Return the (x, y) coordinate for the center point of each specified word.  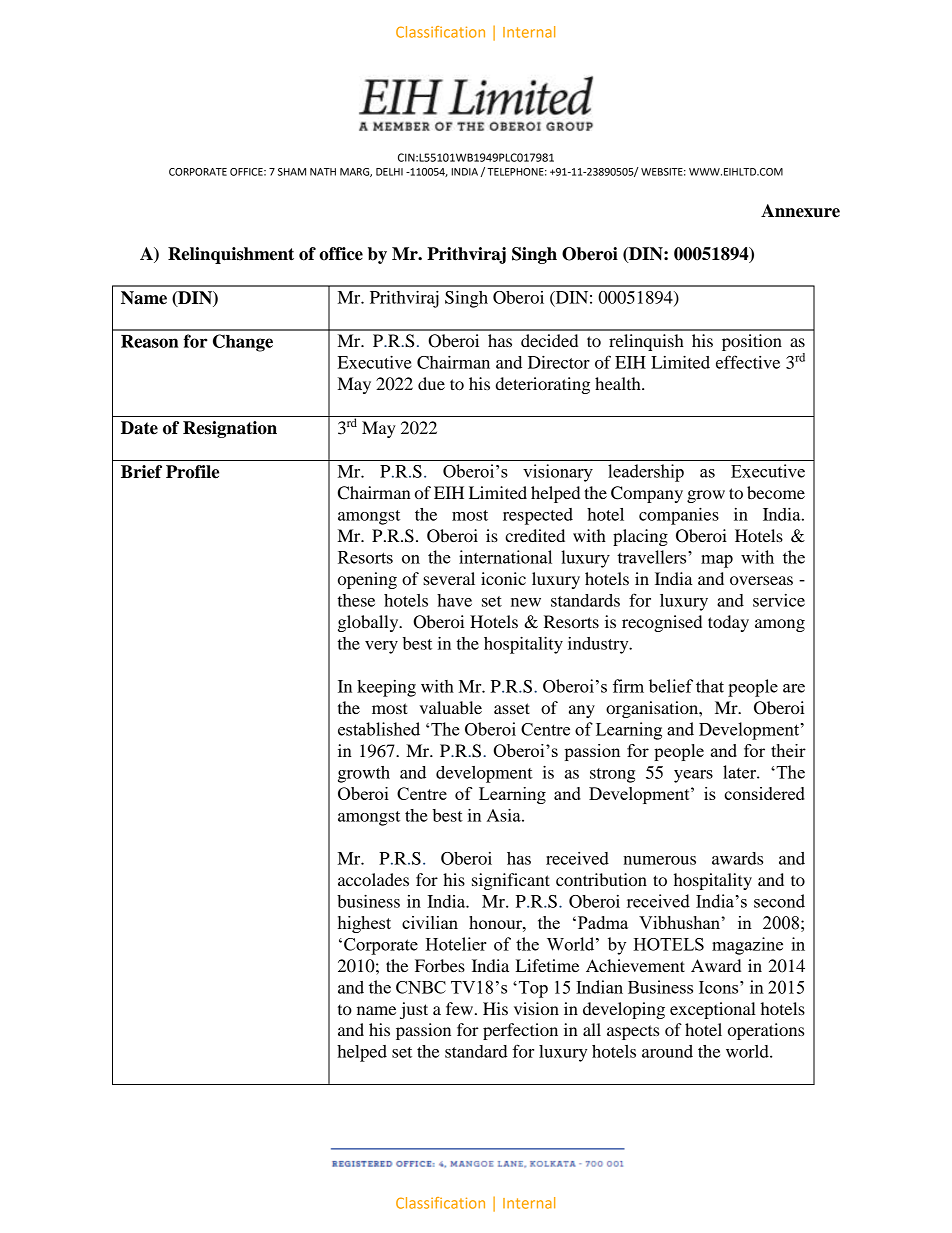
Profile (192, 472)
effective (748, 362)
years (693, 776)
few (461, 1008)
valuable (451, 707)
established (379, 729)
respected (538, 516)
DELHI (389, 172)
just (414, 1010)
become (776, 492)
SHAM (292, 172)
